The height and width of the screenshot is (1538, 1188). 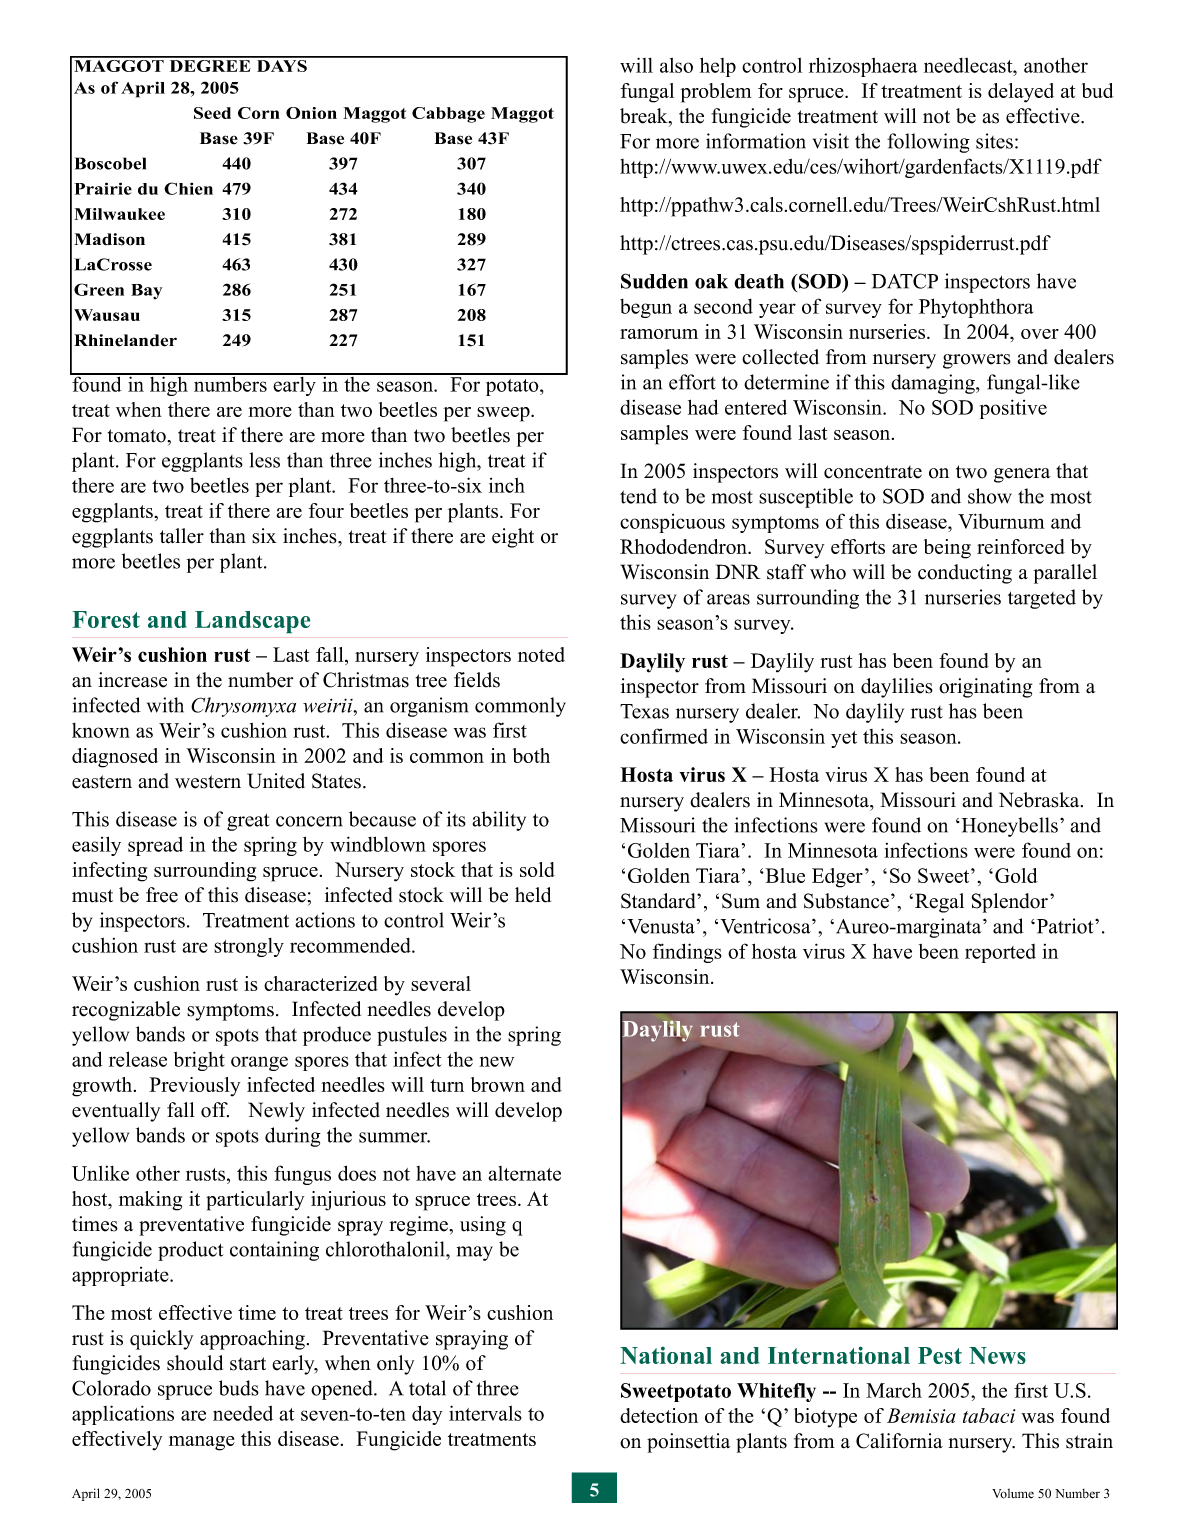 I want to click on positive, so click(x=1013, y=409).
